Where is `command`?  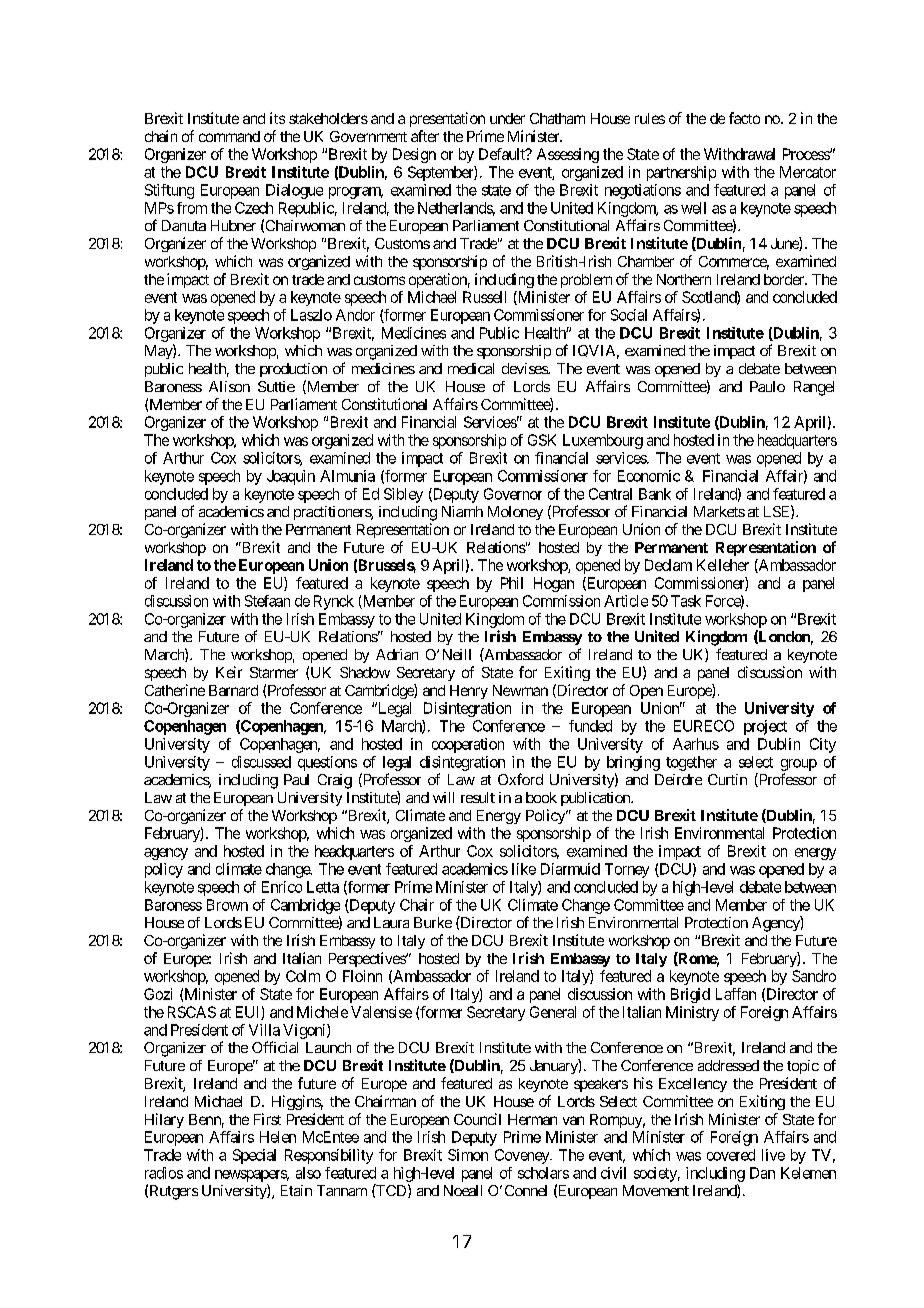
command is located at coordinates (229, 136).
